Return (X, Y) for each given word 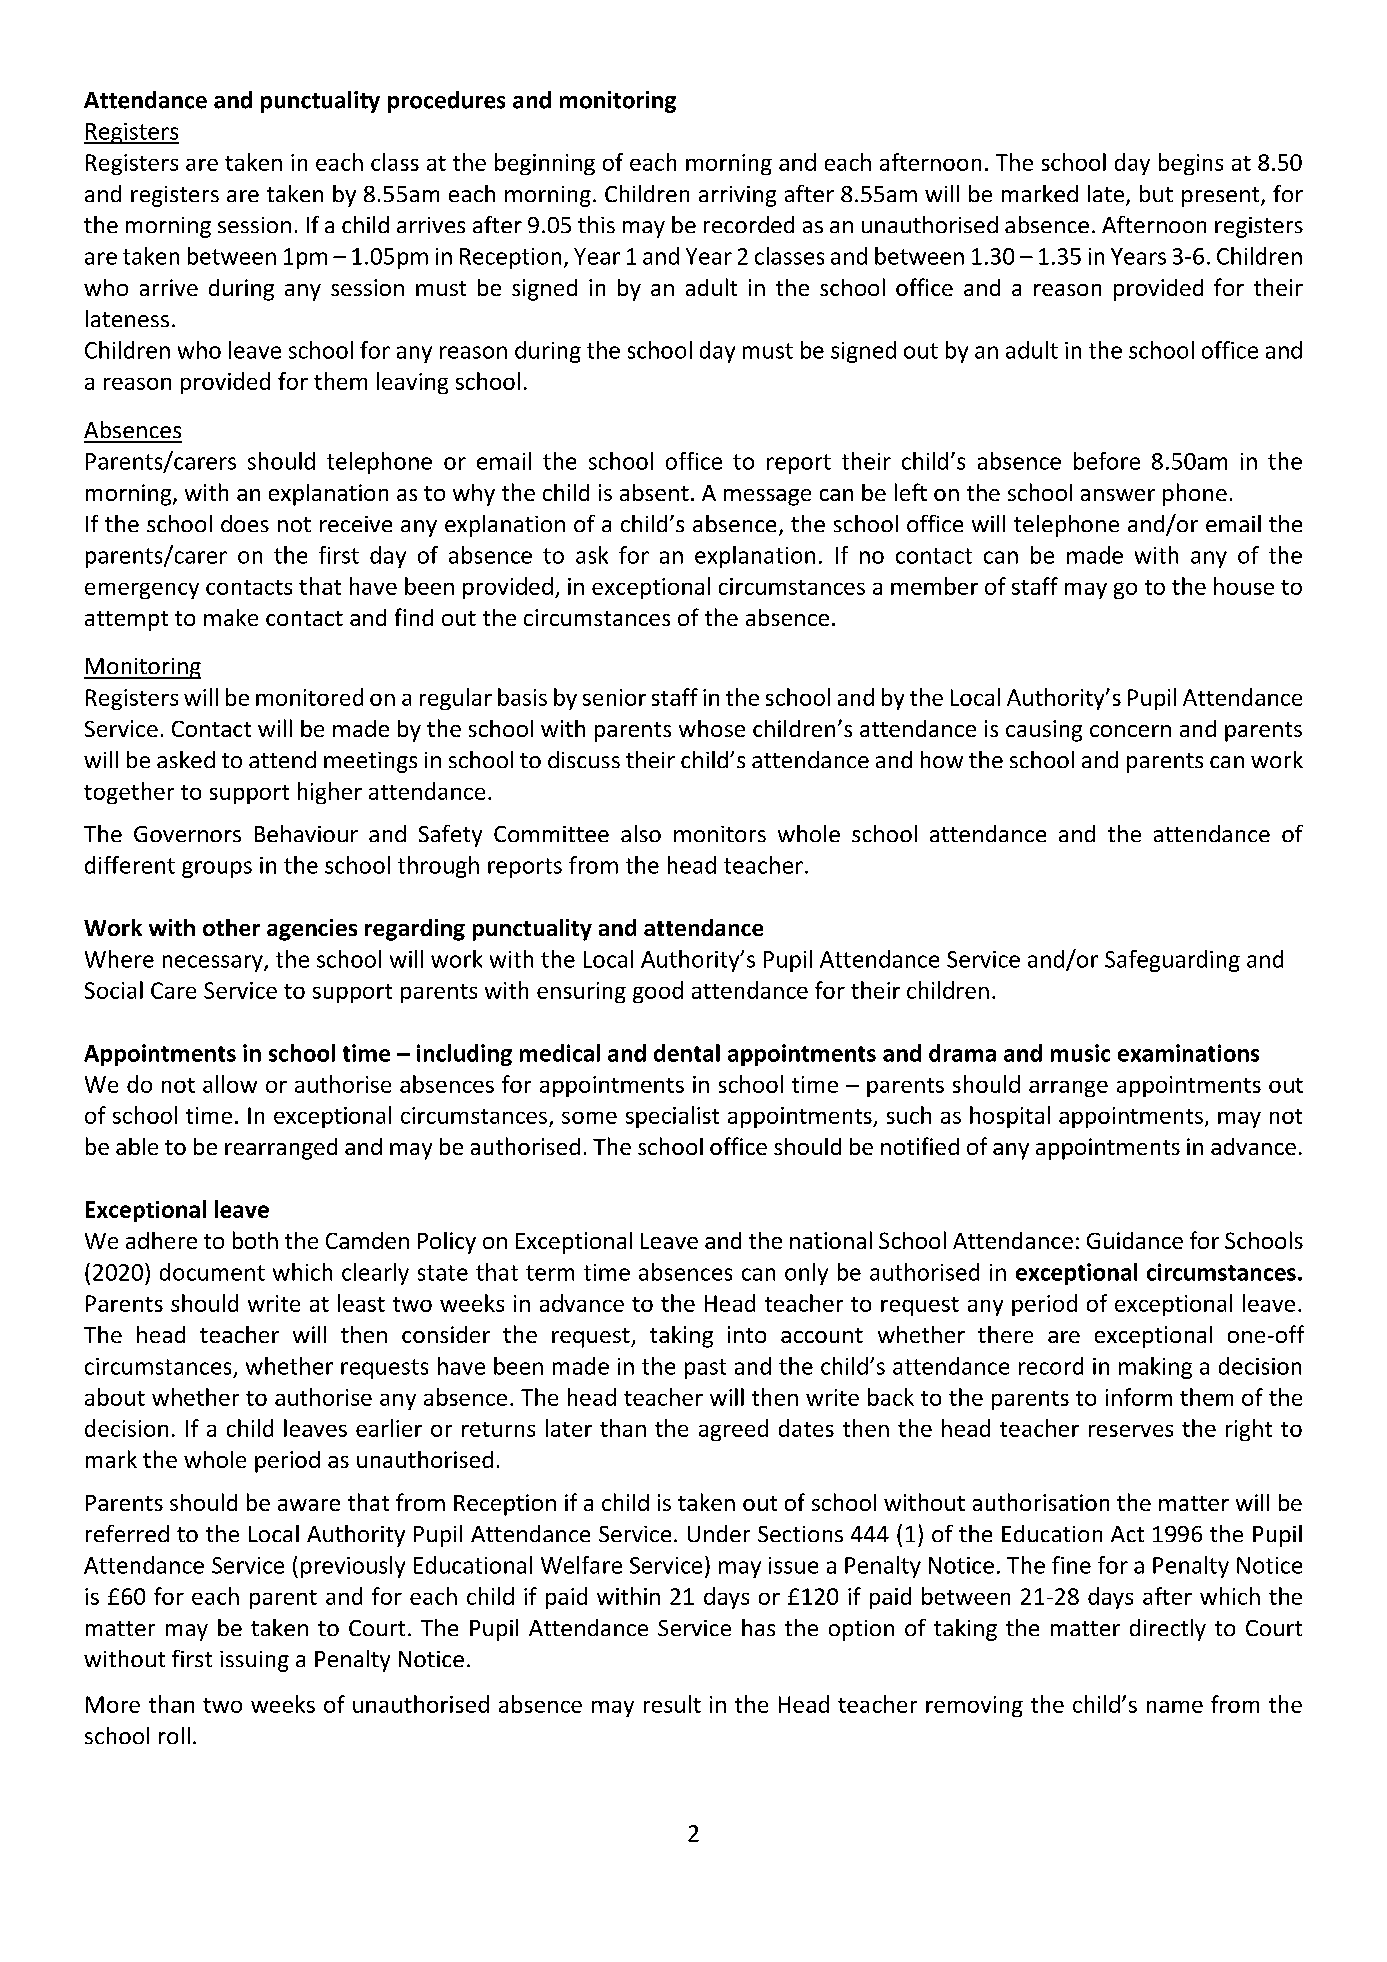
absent (654, 492)
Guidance (1135, 1240)
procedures (446, 102)
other (231, 927)
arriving (737, 196)
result (672, 1704)
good (658, 992)
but (1156, 193)
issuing (254, 1661)
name (1175, 1707)
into (747, 1334)
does (245, 523)
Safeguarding (1172, 961)
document (212, 1272)
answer (1118, 495)
